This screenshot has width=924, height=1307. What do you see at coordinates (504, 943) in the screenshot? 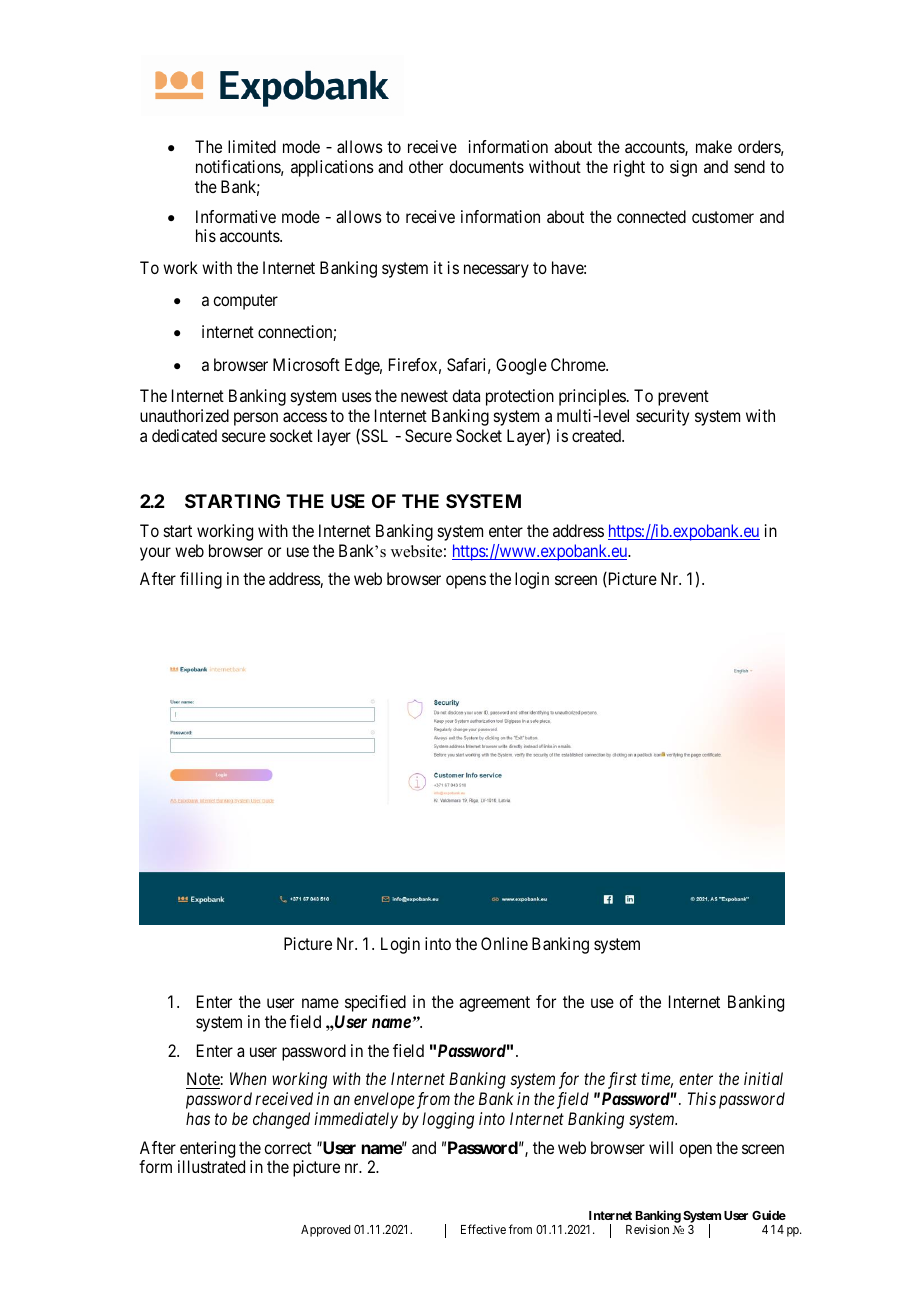
I see `Online` at bounding box center [504, 943].
